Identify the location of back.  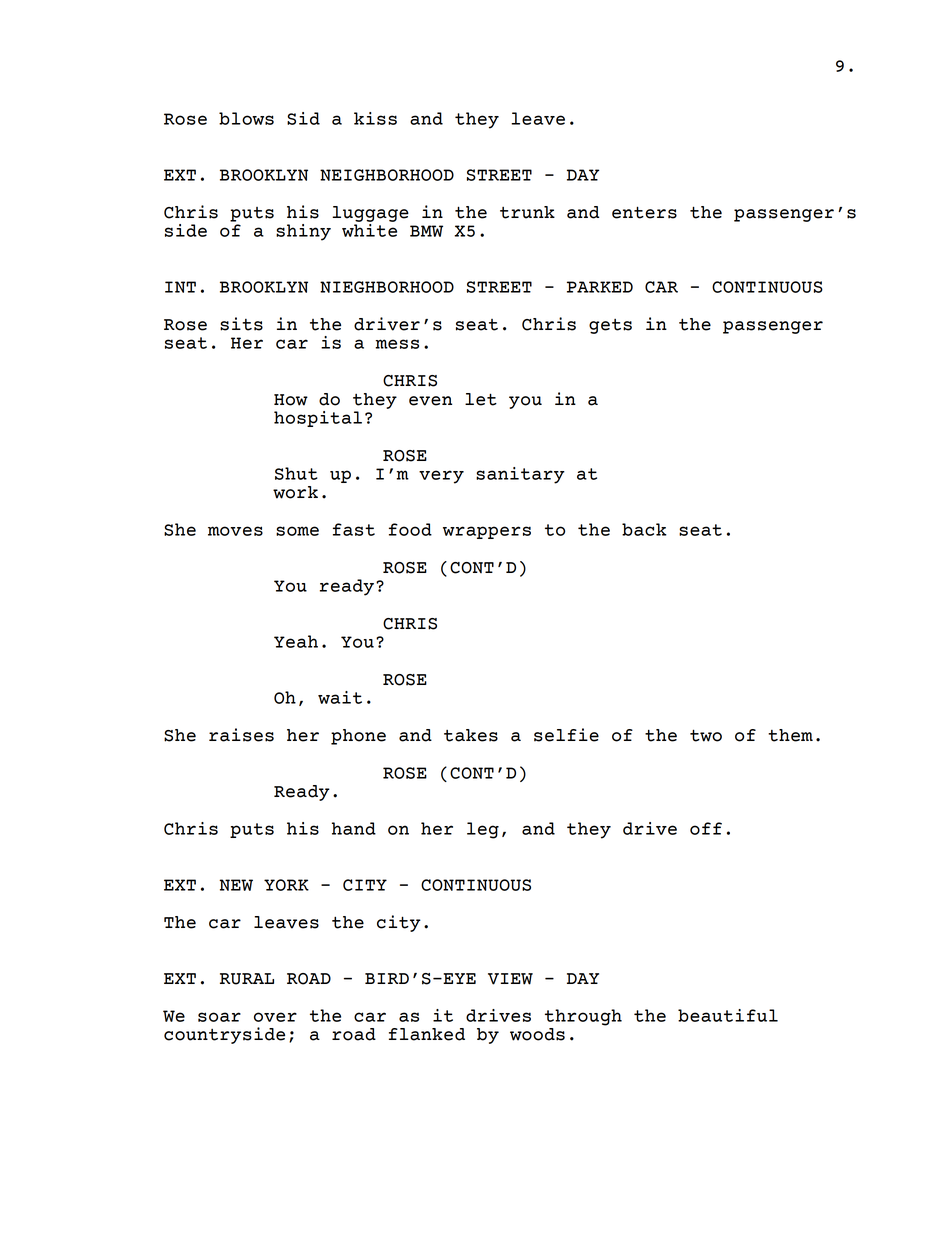
(644, 529).
